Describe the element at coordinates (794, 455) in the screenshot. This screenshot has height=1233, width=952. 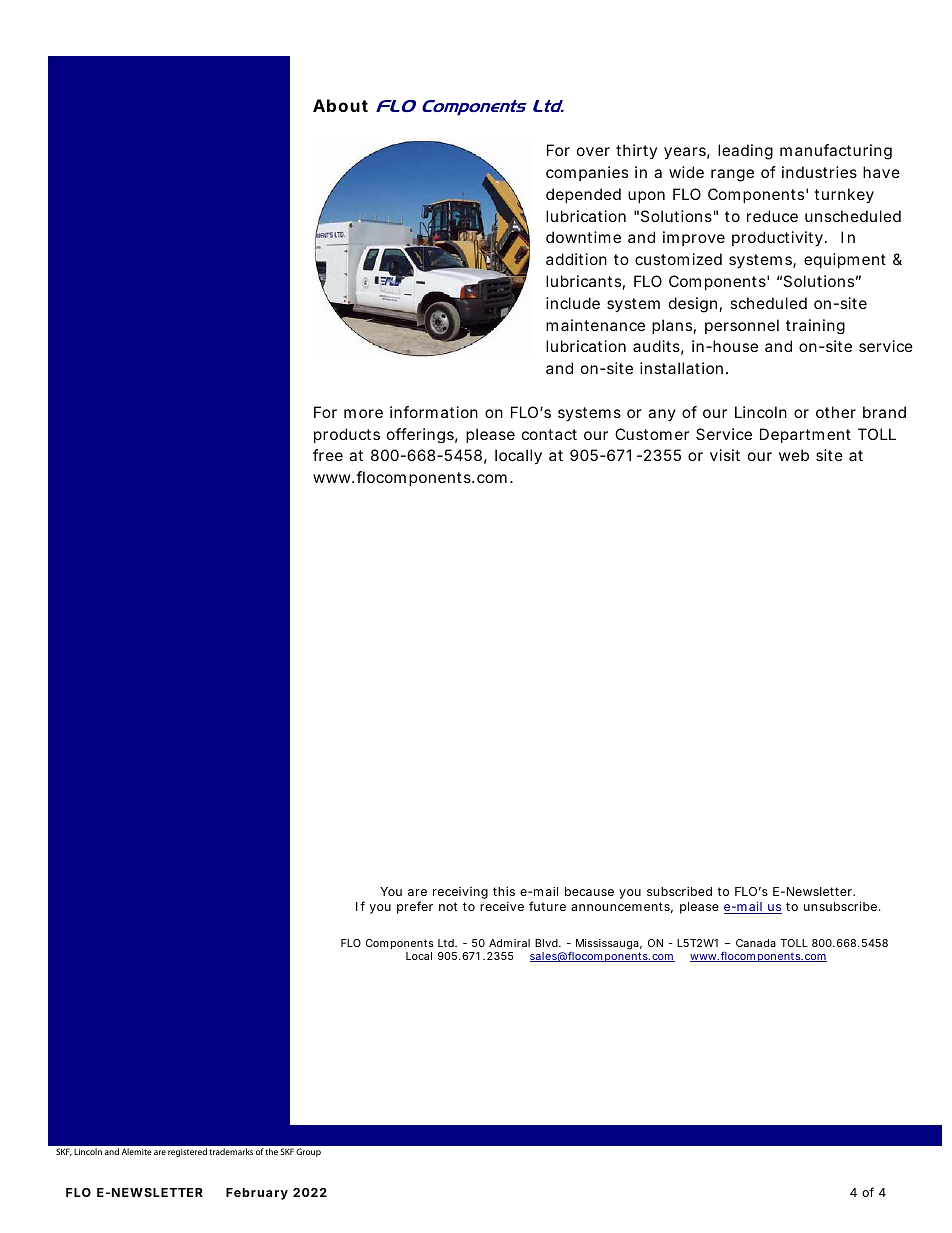
I see `web` at that location.
